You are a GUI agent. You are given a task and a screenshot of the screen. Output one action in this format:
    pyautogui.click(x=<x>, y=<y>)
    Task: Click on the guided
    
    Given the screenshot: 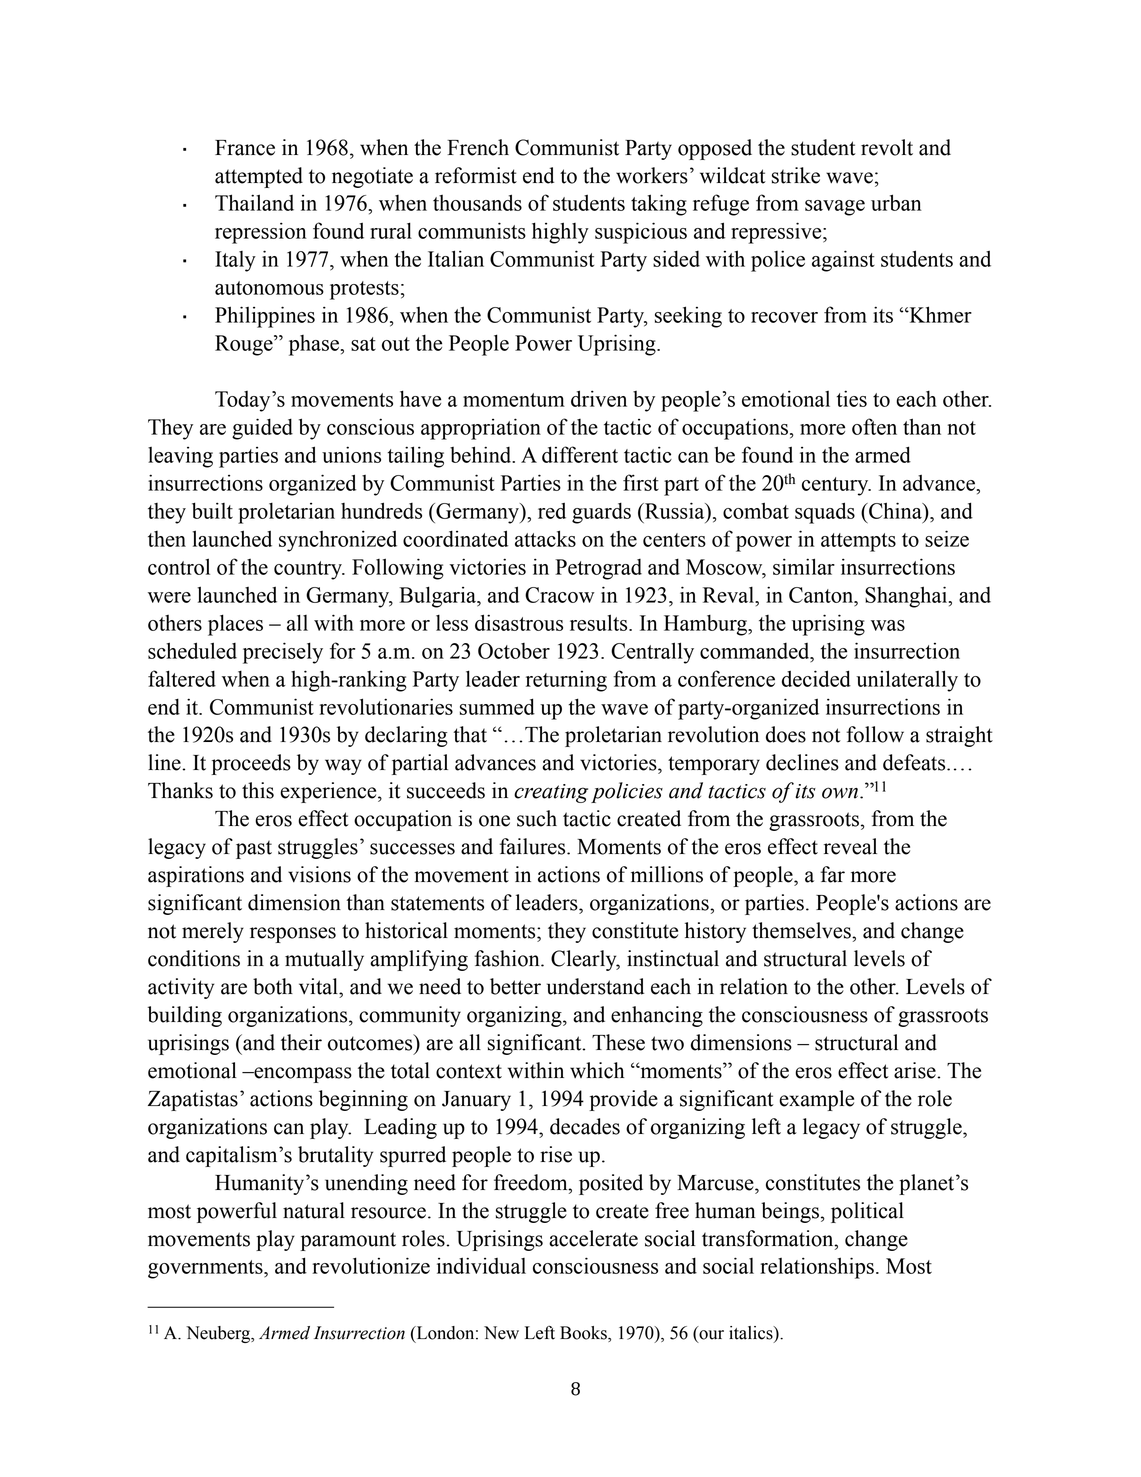 What is the action you would take?
    pyautogui.click(x=262, y=429)
